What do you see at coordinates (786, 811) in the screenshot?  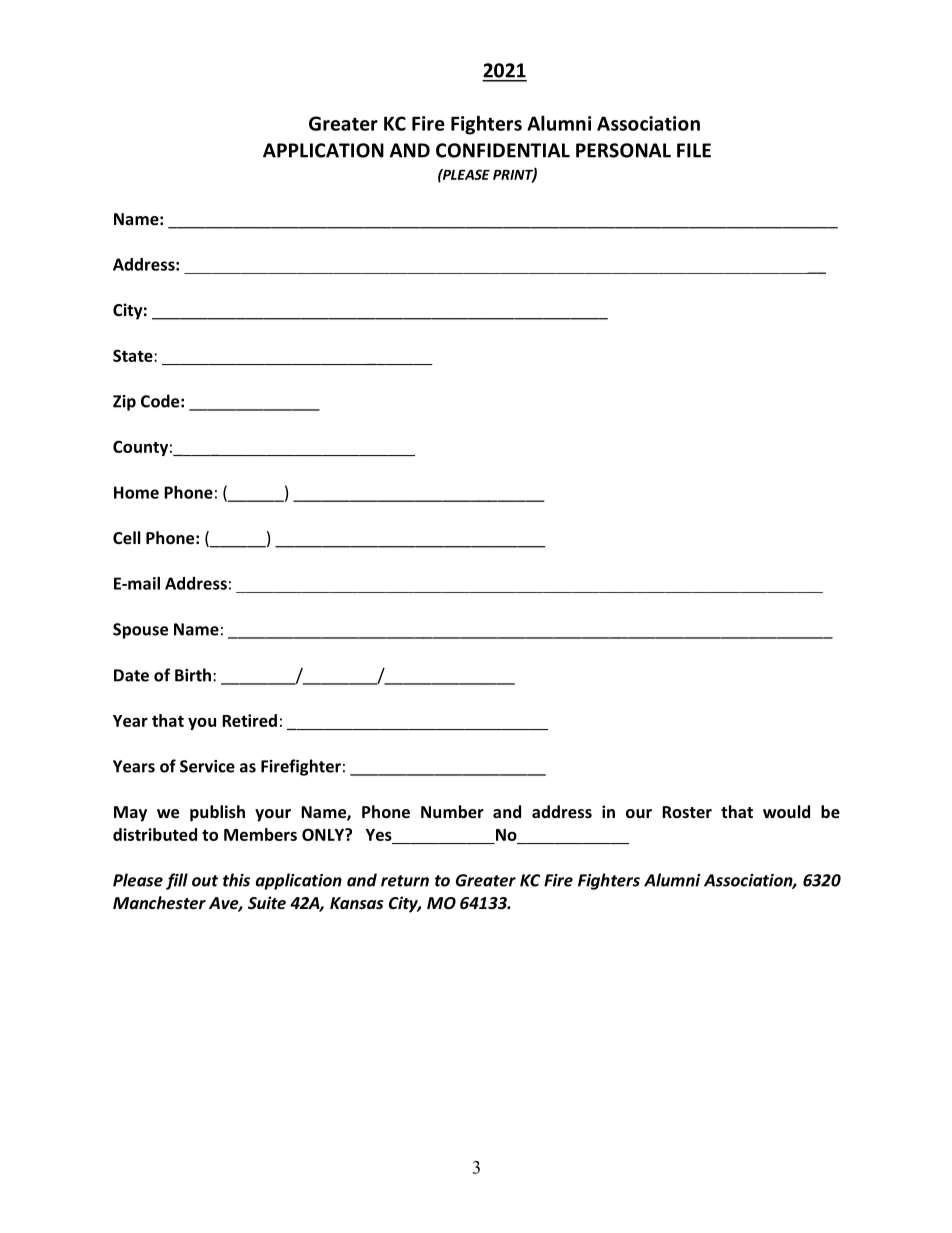 I see `would` at bounding box center [786, 811].
